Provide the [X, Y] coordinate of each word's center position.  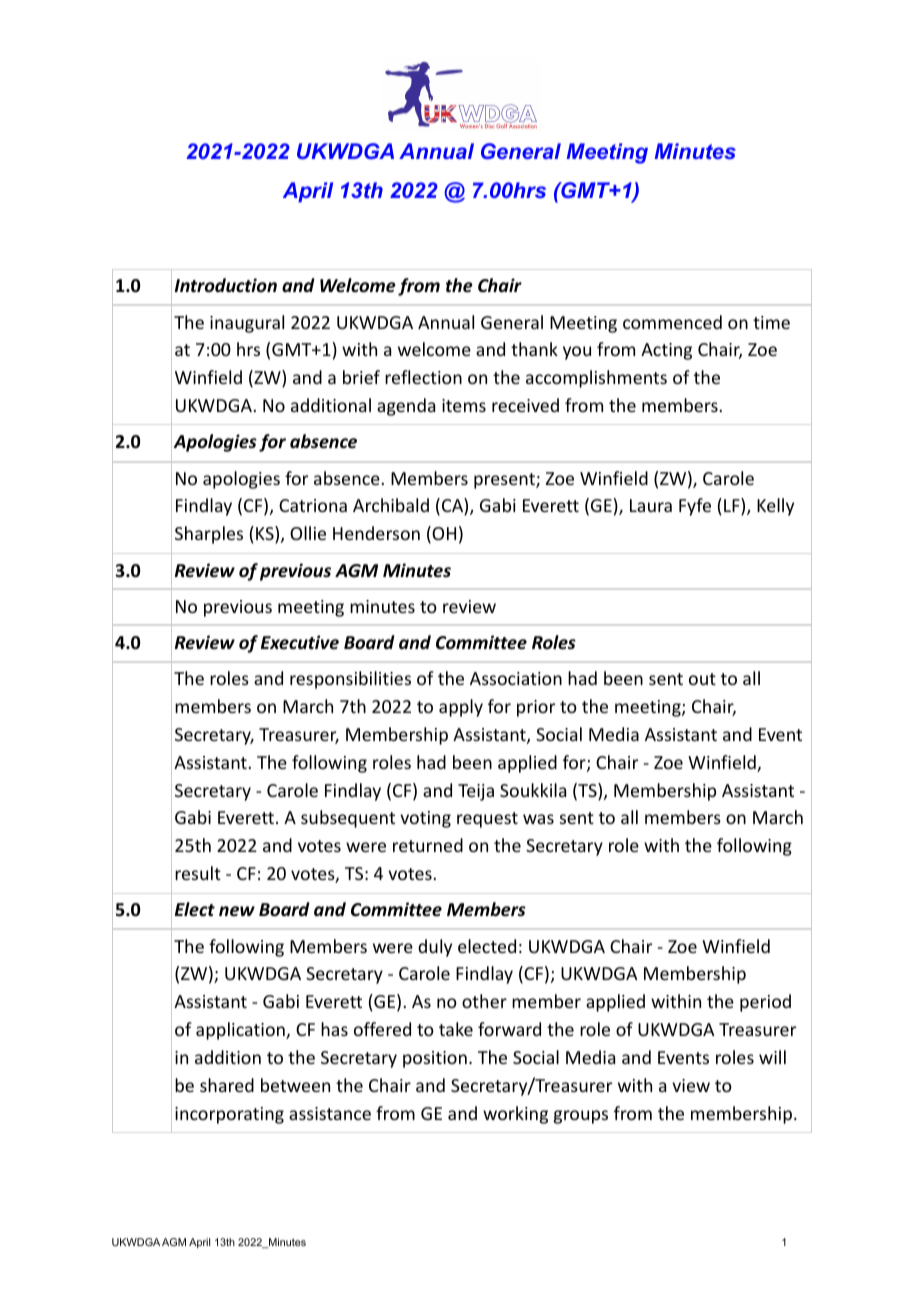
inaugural [247, 324]
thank [534, 349]
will [772, 1057]
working [515, 1115]
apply [461, 708]
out [702, 679]
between [295, 1085]
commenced [672, 322]
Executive [300, 642]
